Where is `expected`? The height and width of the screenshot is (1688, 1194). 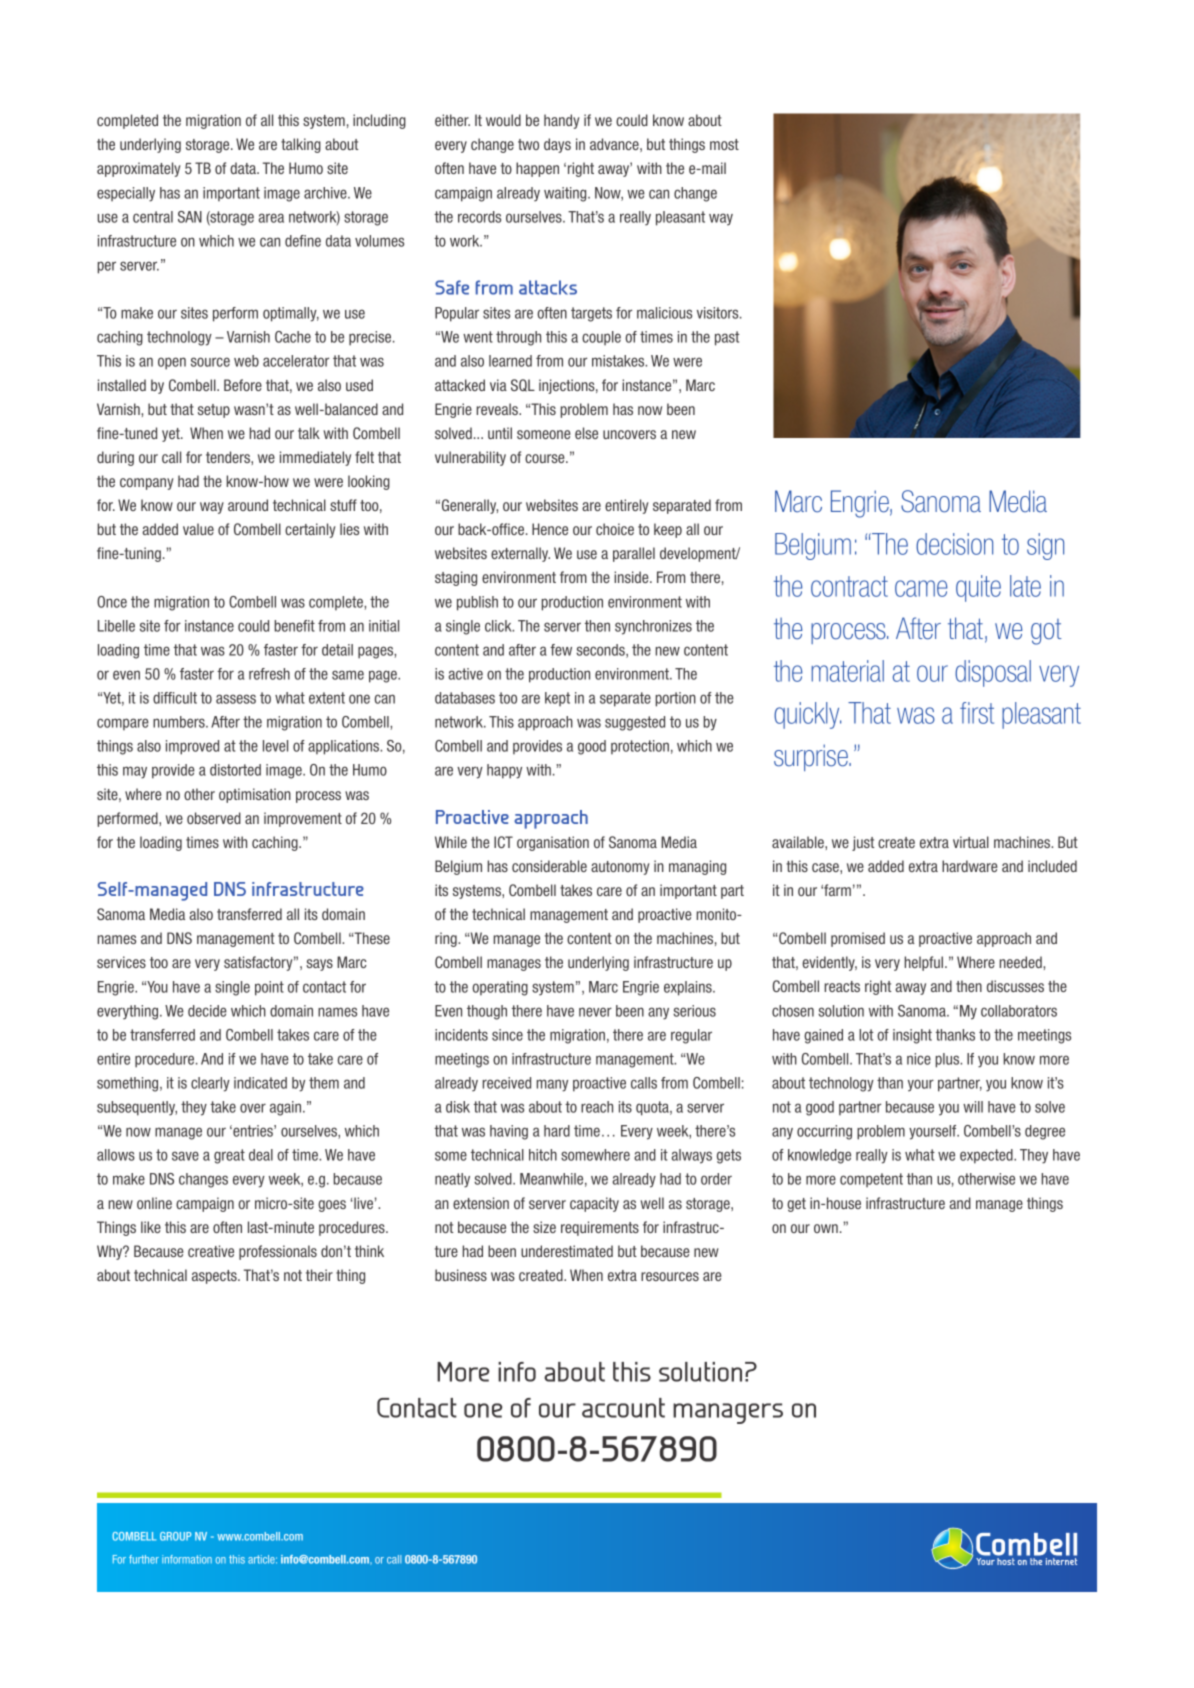 expected is located at coordinates (987, 1156).
